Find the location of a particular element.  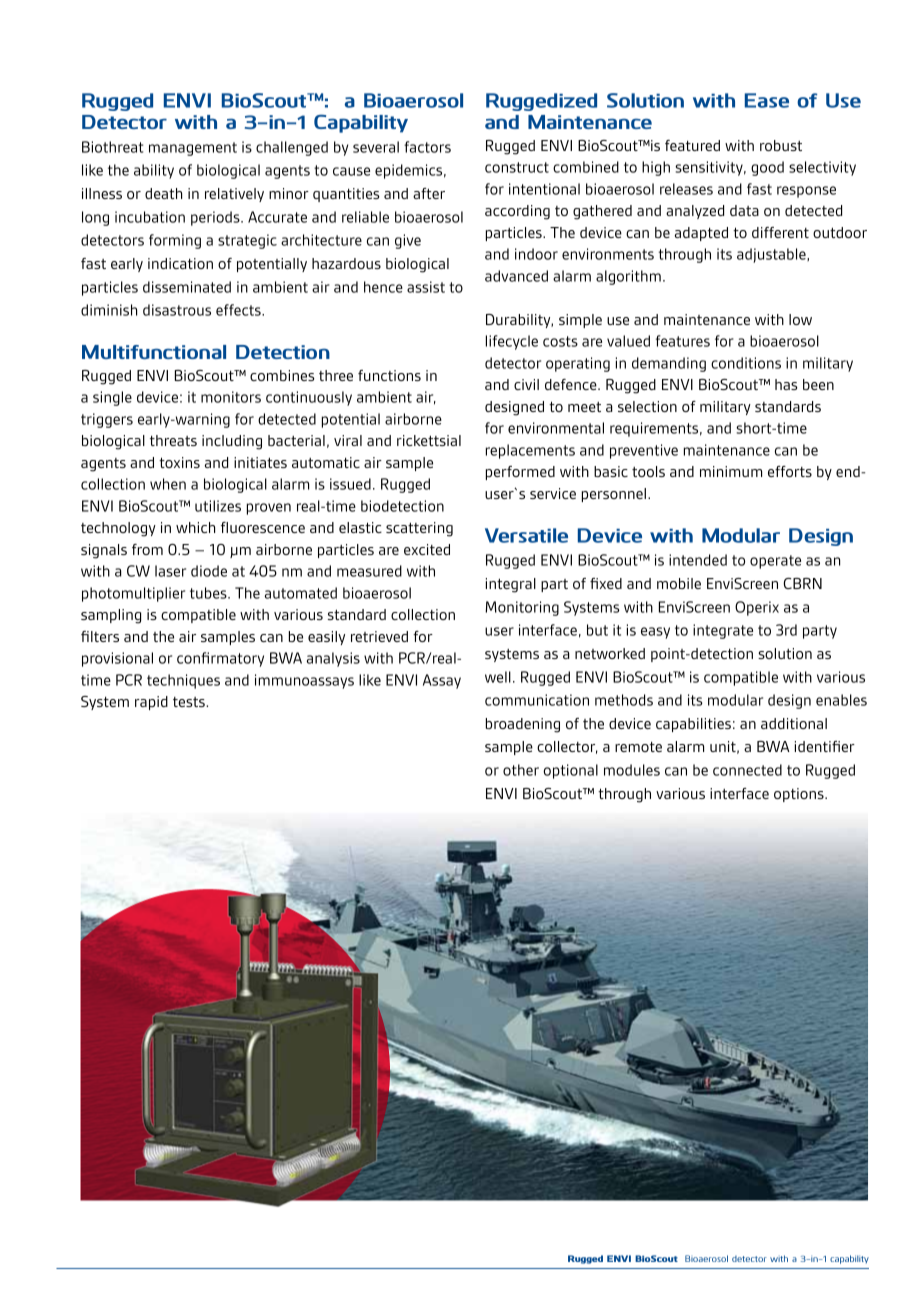

good is located at coordinates (767, 168).
